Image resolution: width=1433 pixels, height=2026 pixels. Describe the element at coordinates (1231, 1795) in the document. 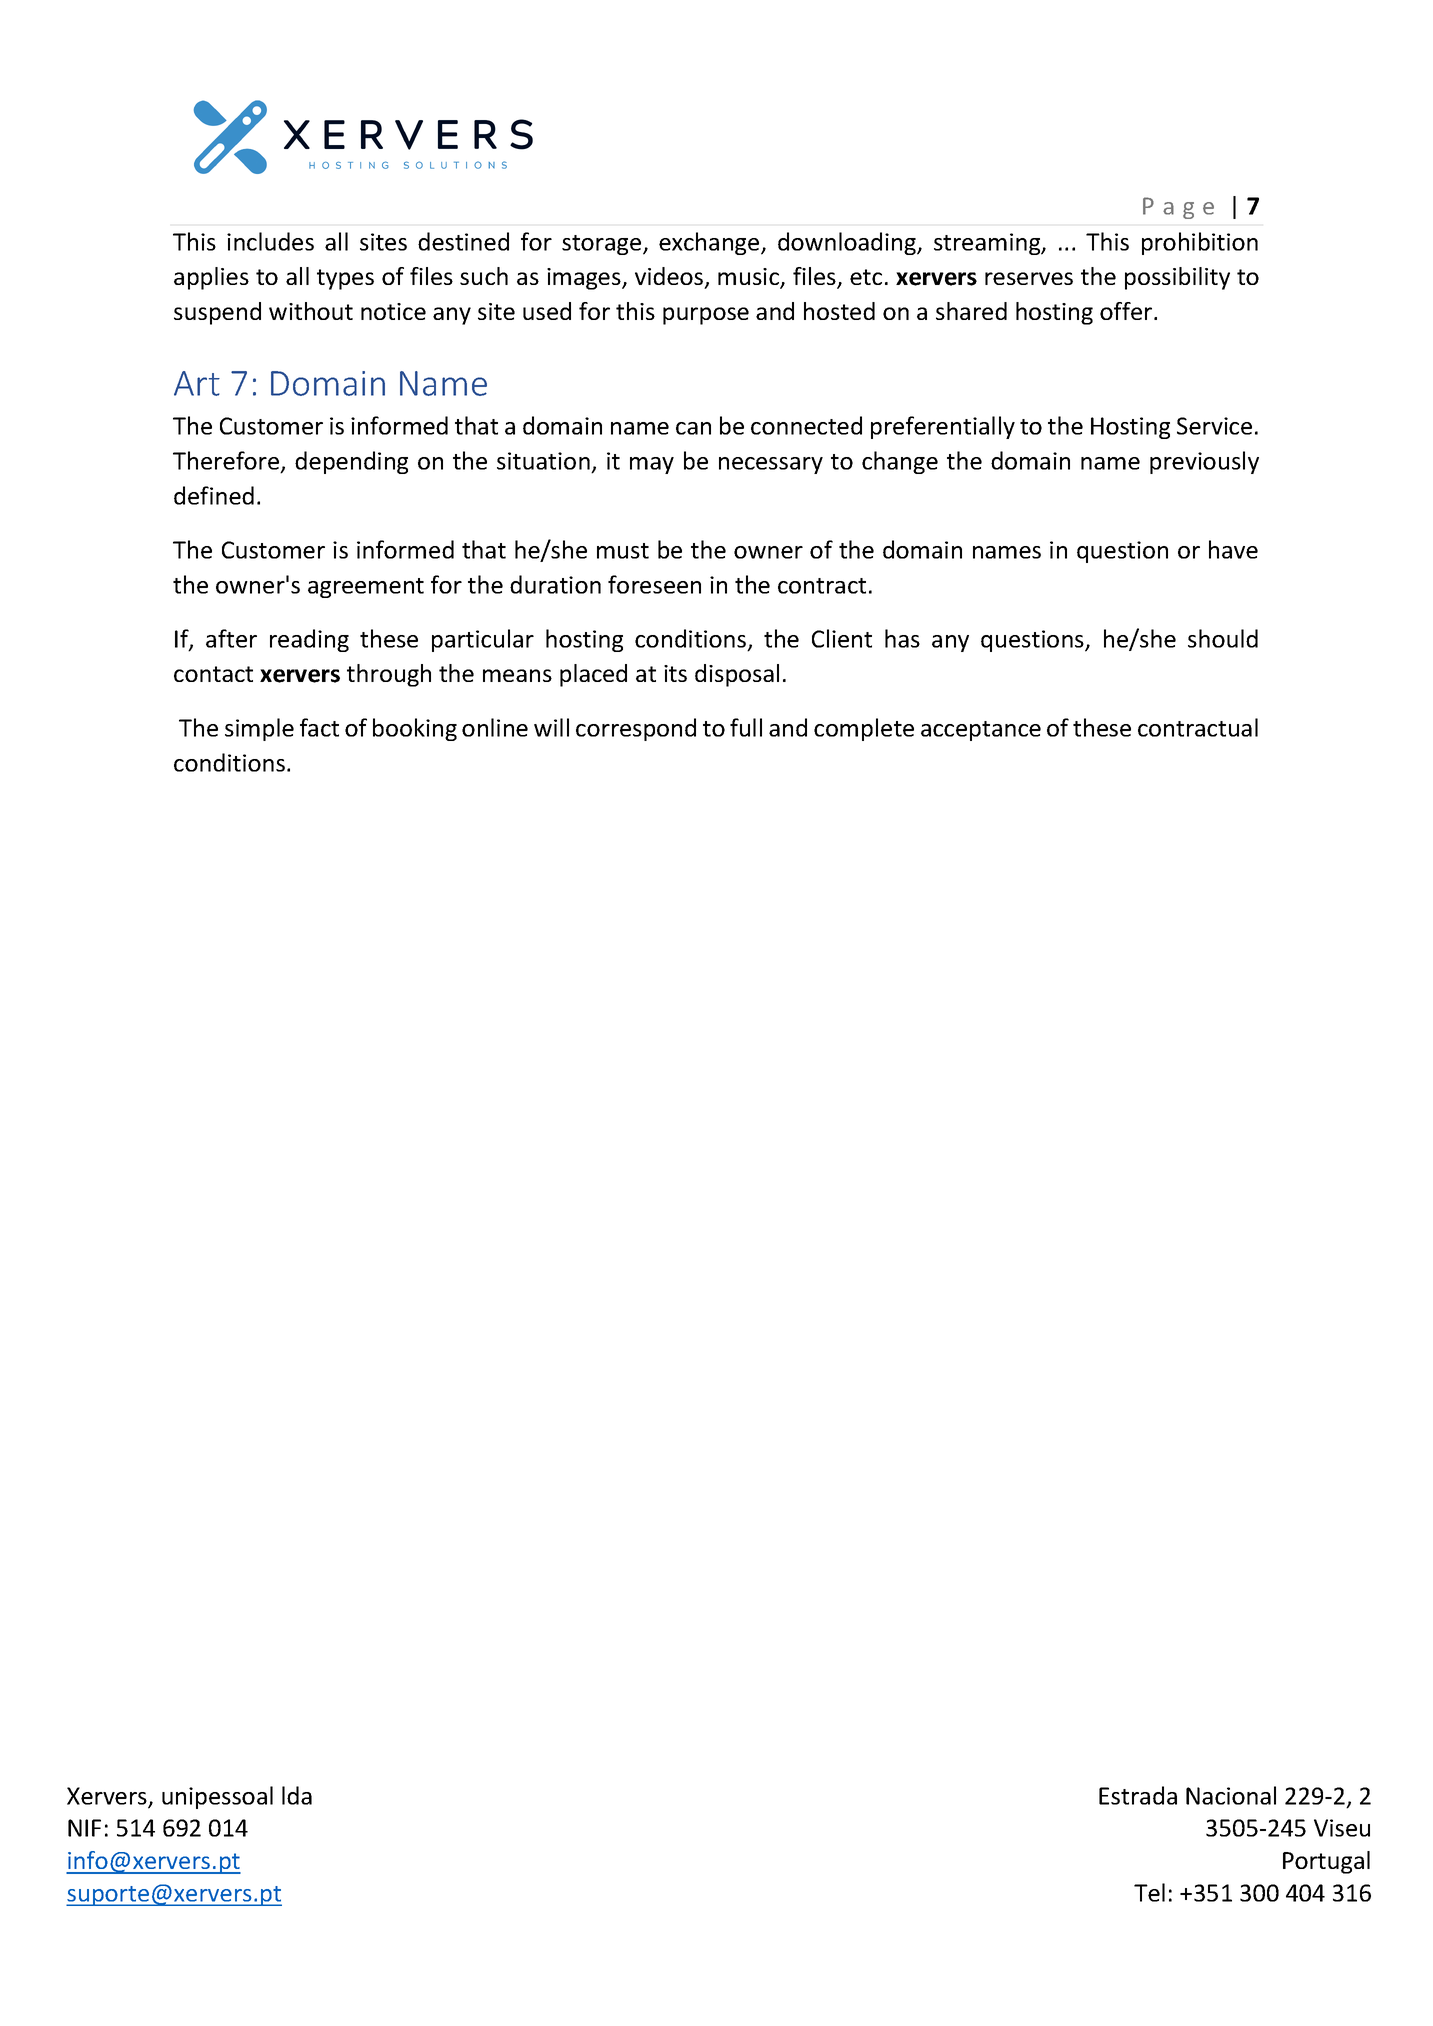

I see `Nacional` at that location.
